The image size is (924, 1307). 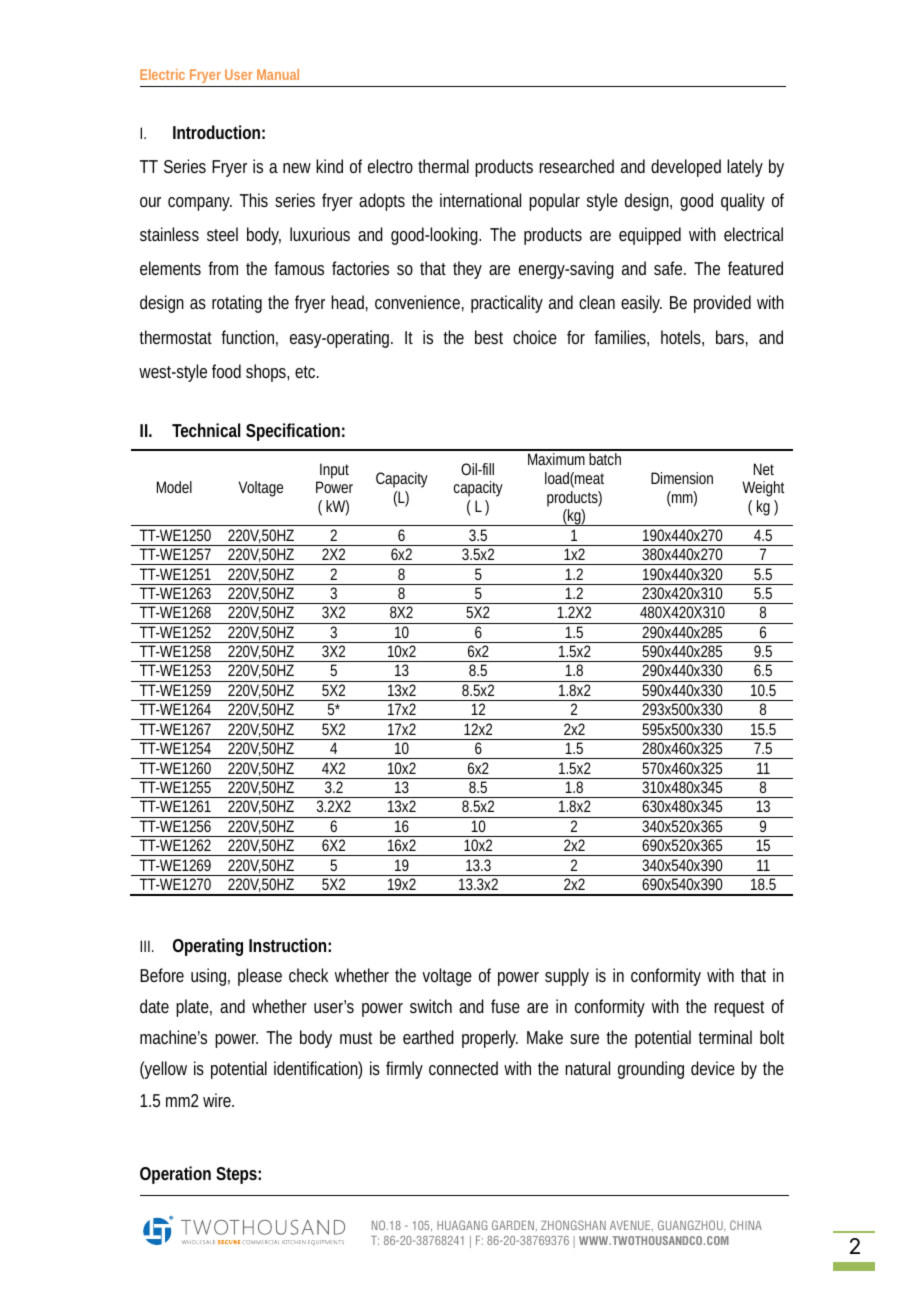 What do you see at coordinates (278, 74) in the image?
I see `Manual` at bounding box center [278, 74].
